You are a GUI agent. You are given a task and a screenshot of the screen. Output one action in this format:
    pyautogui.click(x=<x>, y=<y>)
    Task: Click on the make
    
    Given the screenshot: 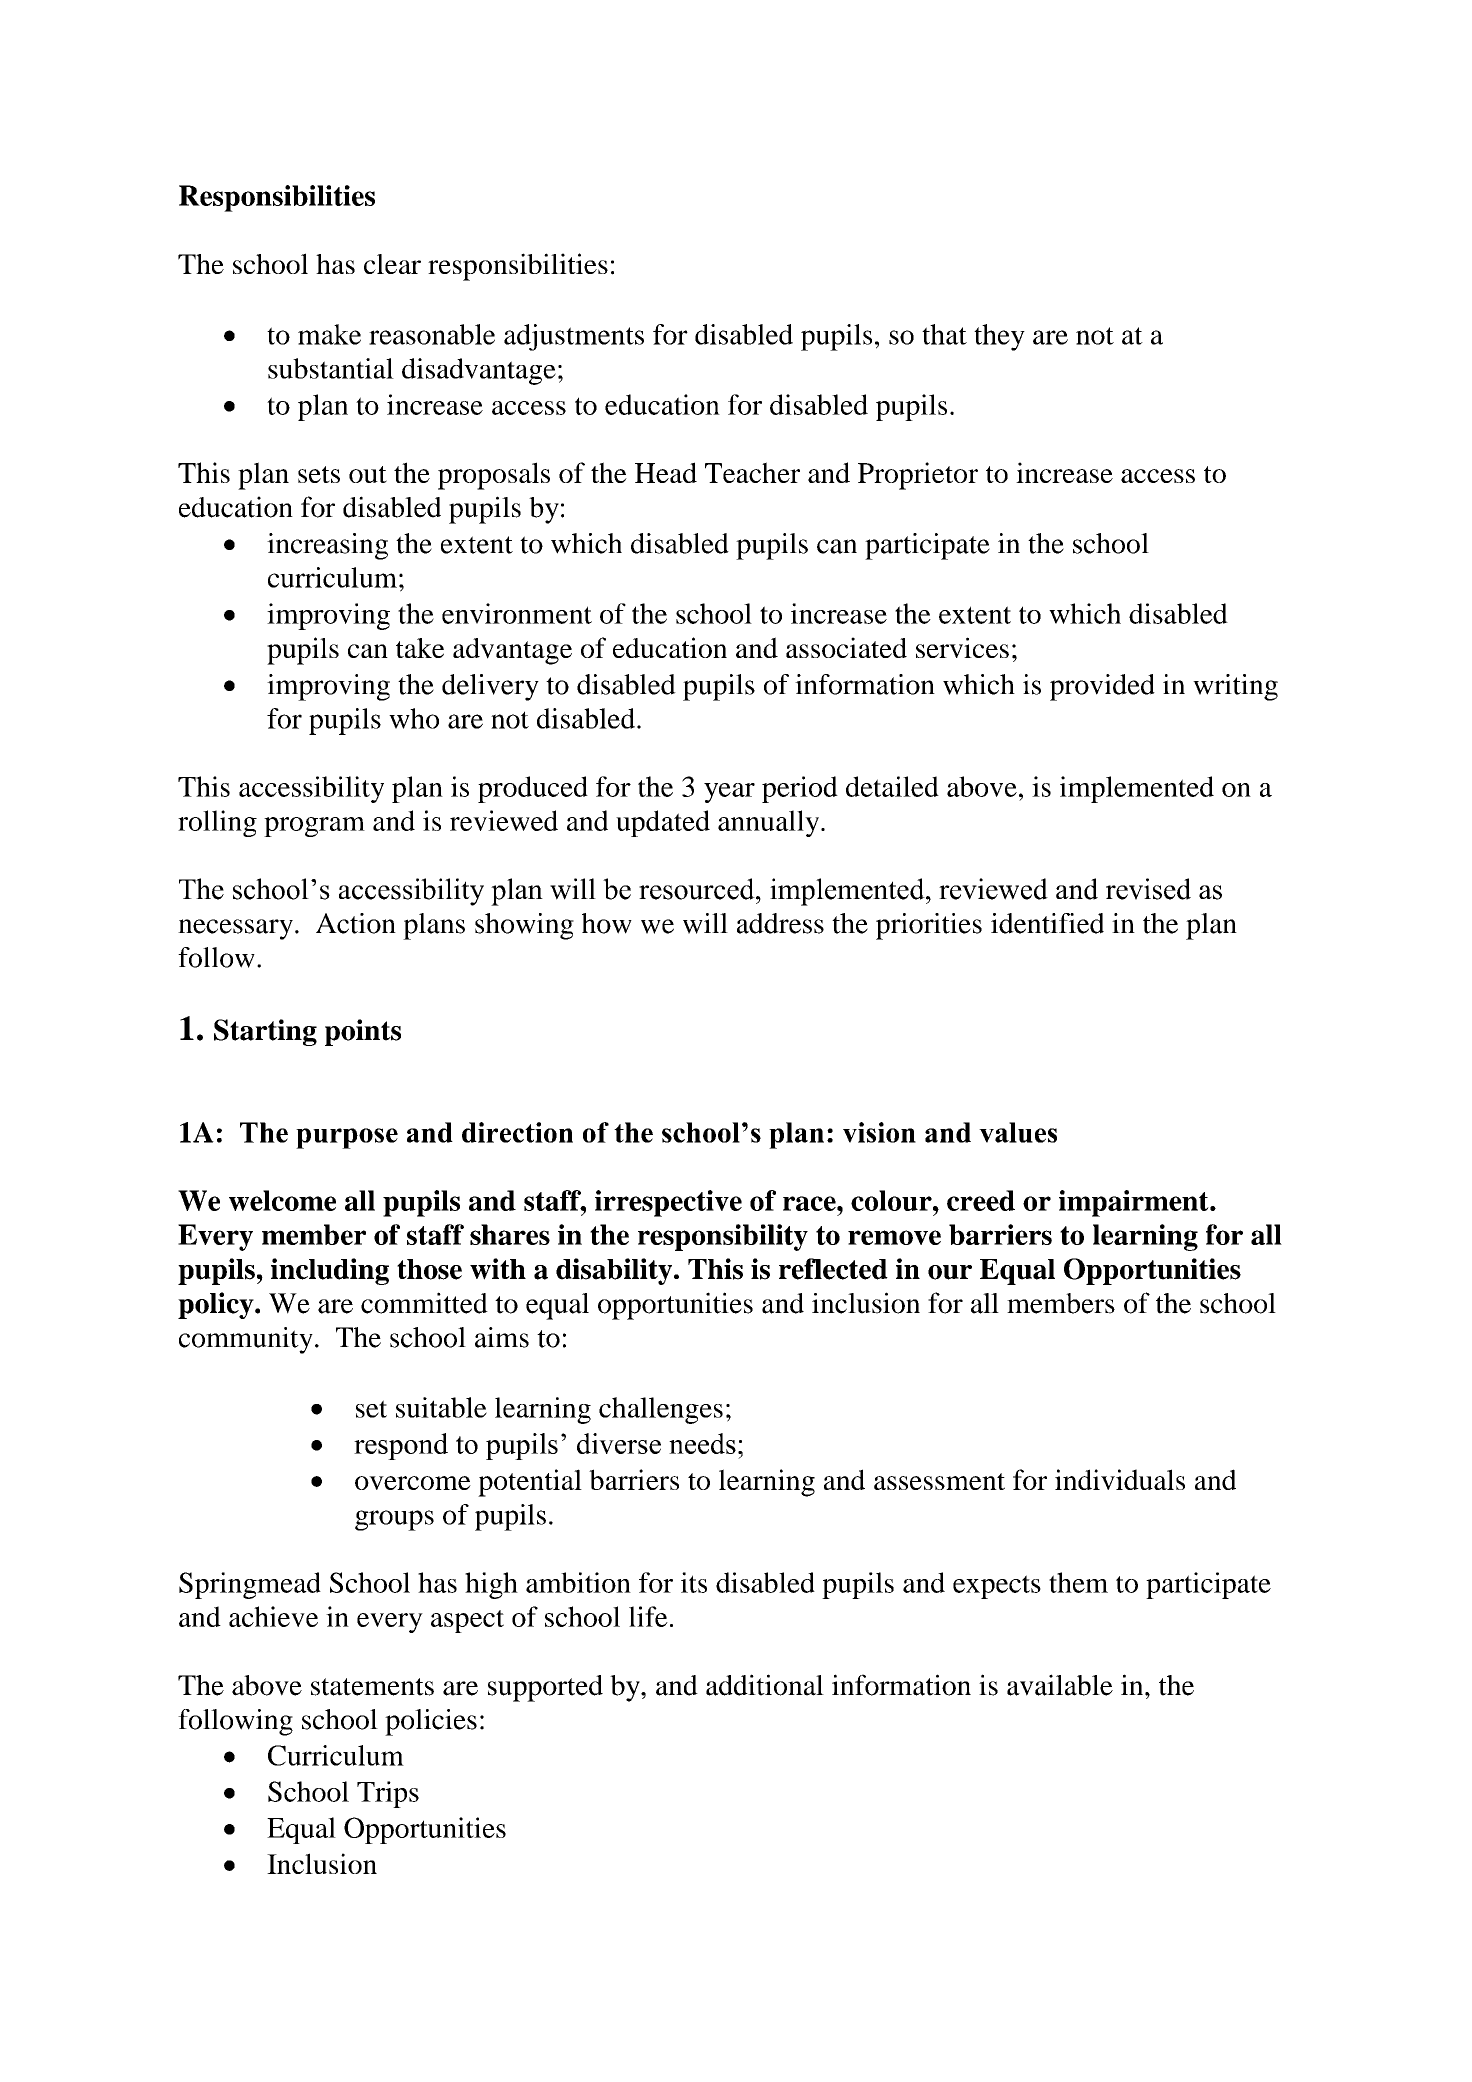 What is the action you would take?
    pyautogui.click(x=329, y=334)
